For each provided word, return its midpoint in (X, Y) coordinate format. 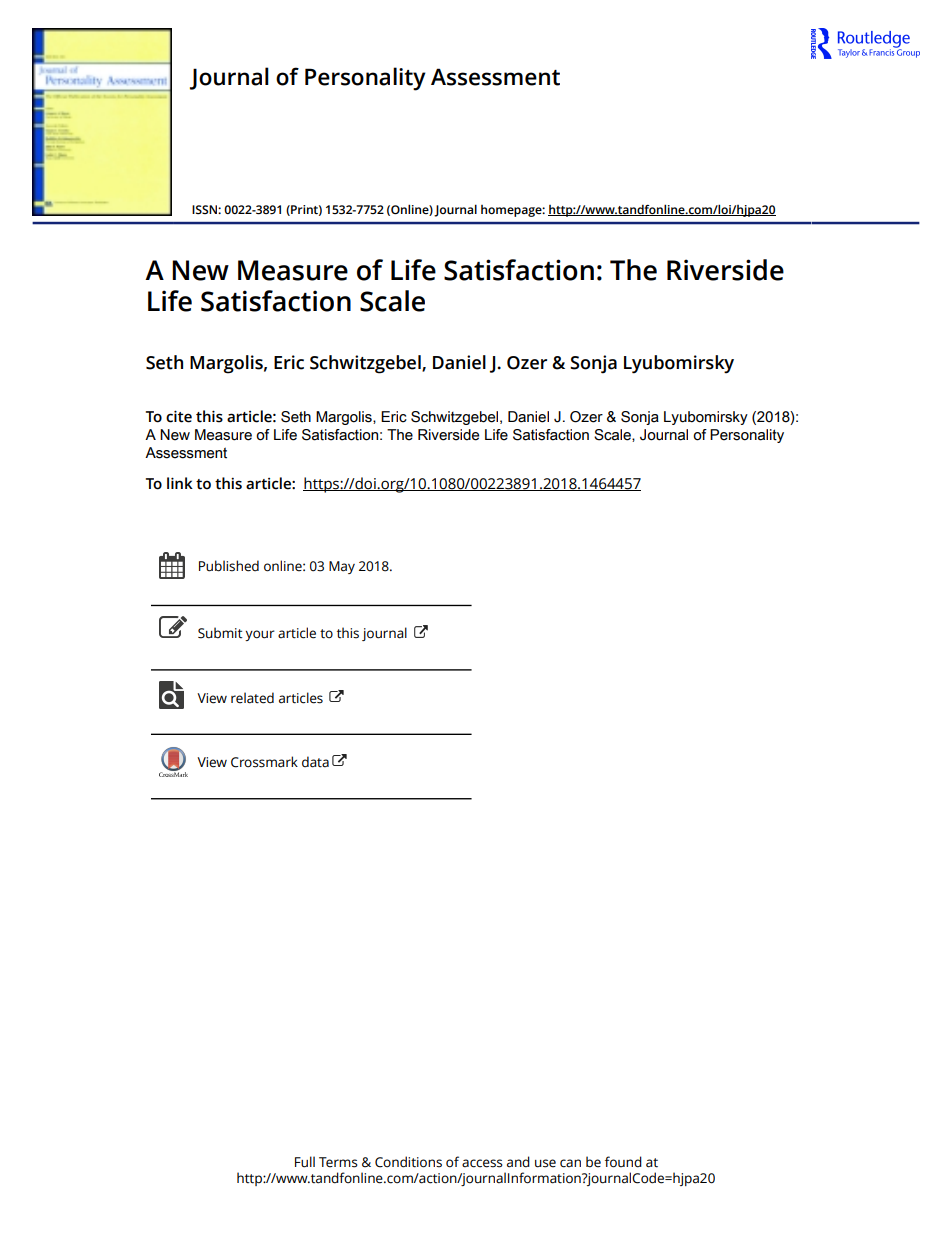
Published (229, 566)
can (570, 1163)
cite (179, 416)
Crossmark (264, 762)
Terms (338, 1162)
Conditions (408, 1162)
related (252, 698)
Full (305, 1162)
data (315, 762)
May (342, 567)
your (260, 635)
